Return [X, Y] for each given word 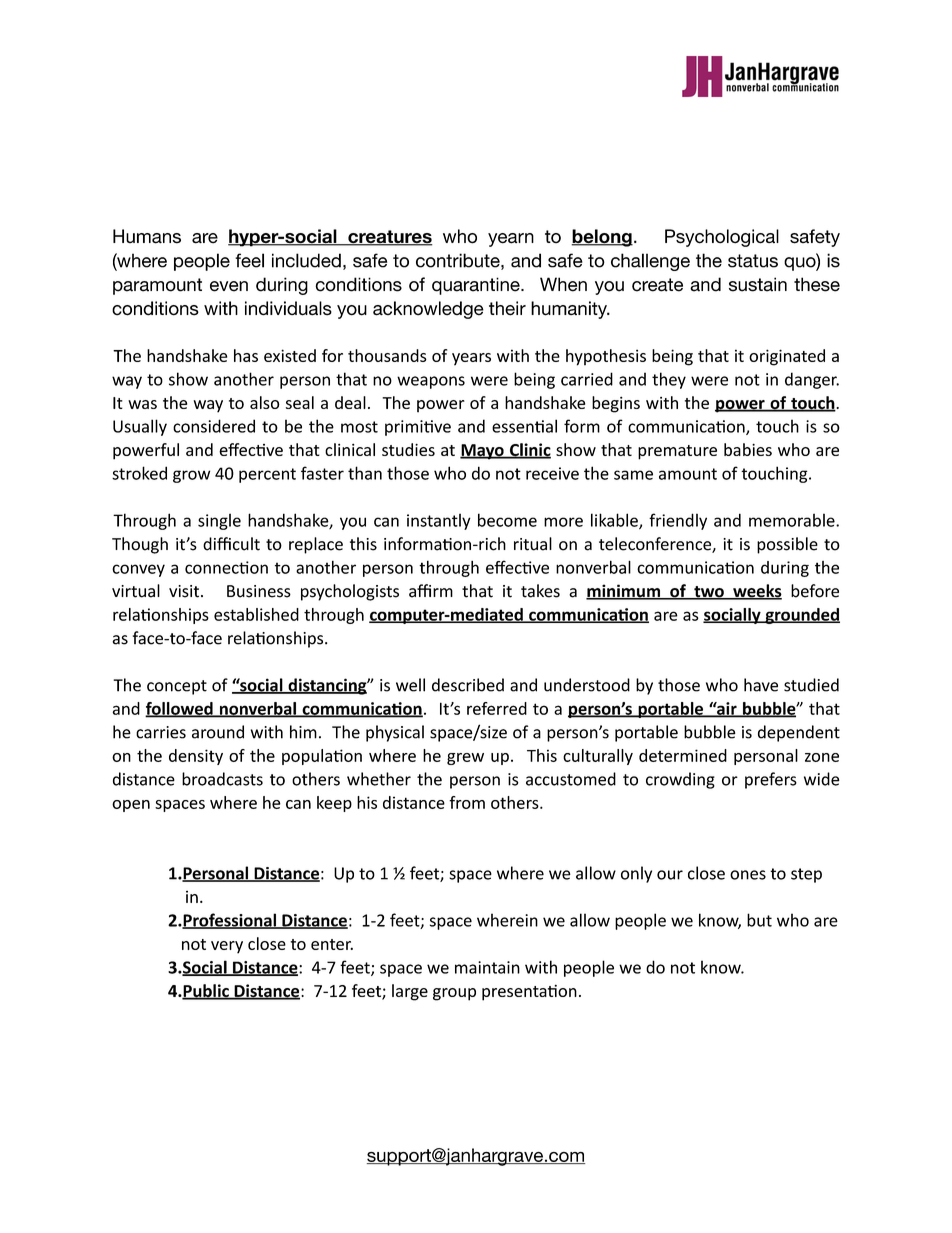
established [256, 614]
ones [748, 875]
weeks [756, 592]
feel [249, 260]
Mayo [483, 452]
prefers [771, 780]
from [467, 802]
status [753, 261]
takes [540, 591]
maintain [487, 967]
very [227, 947]
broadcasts [222, 779]
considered [214, 426]
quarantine [477, 286]
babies [748, 449]
